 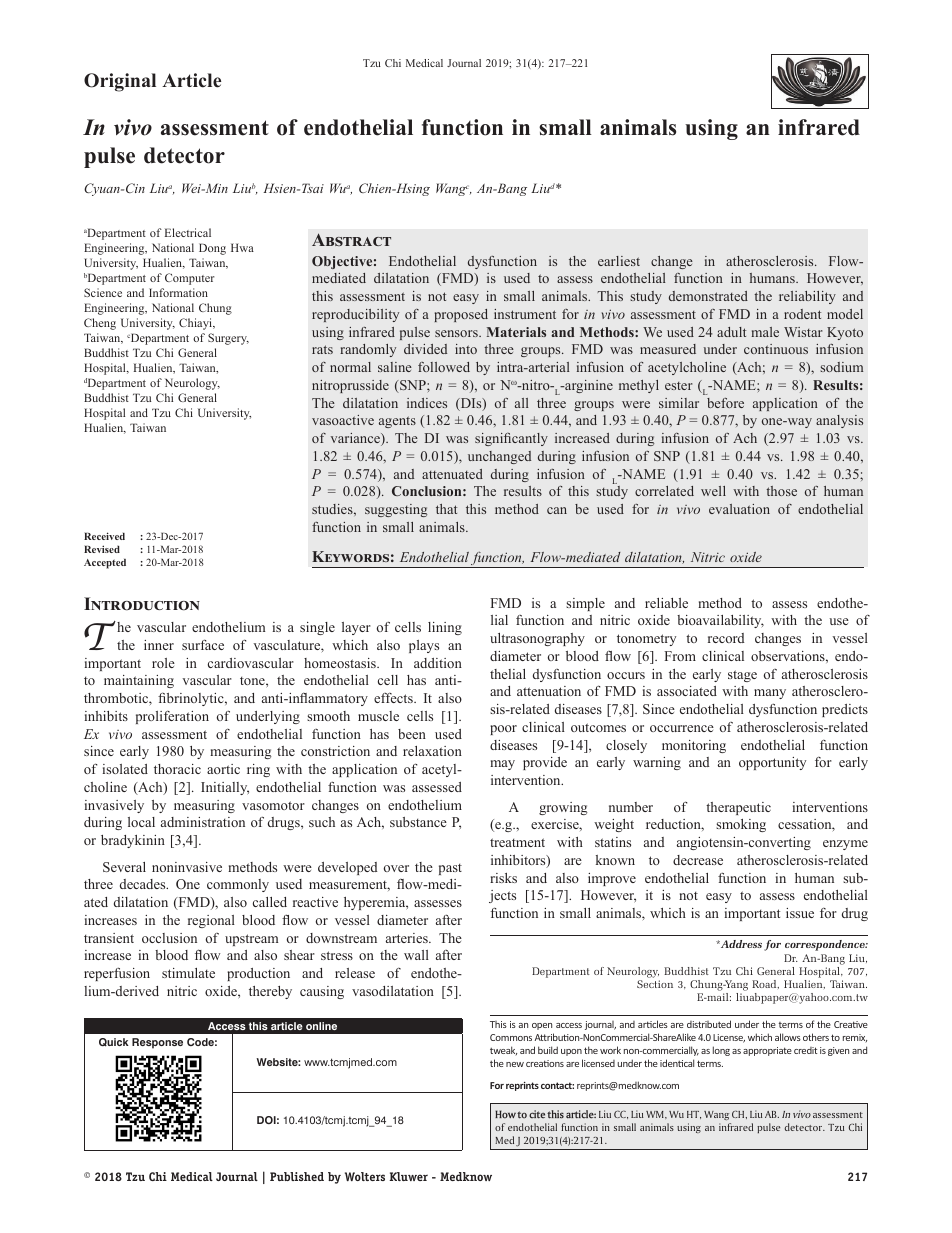 I want to click on Published, so click(x=297, y=1176).
